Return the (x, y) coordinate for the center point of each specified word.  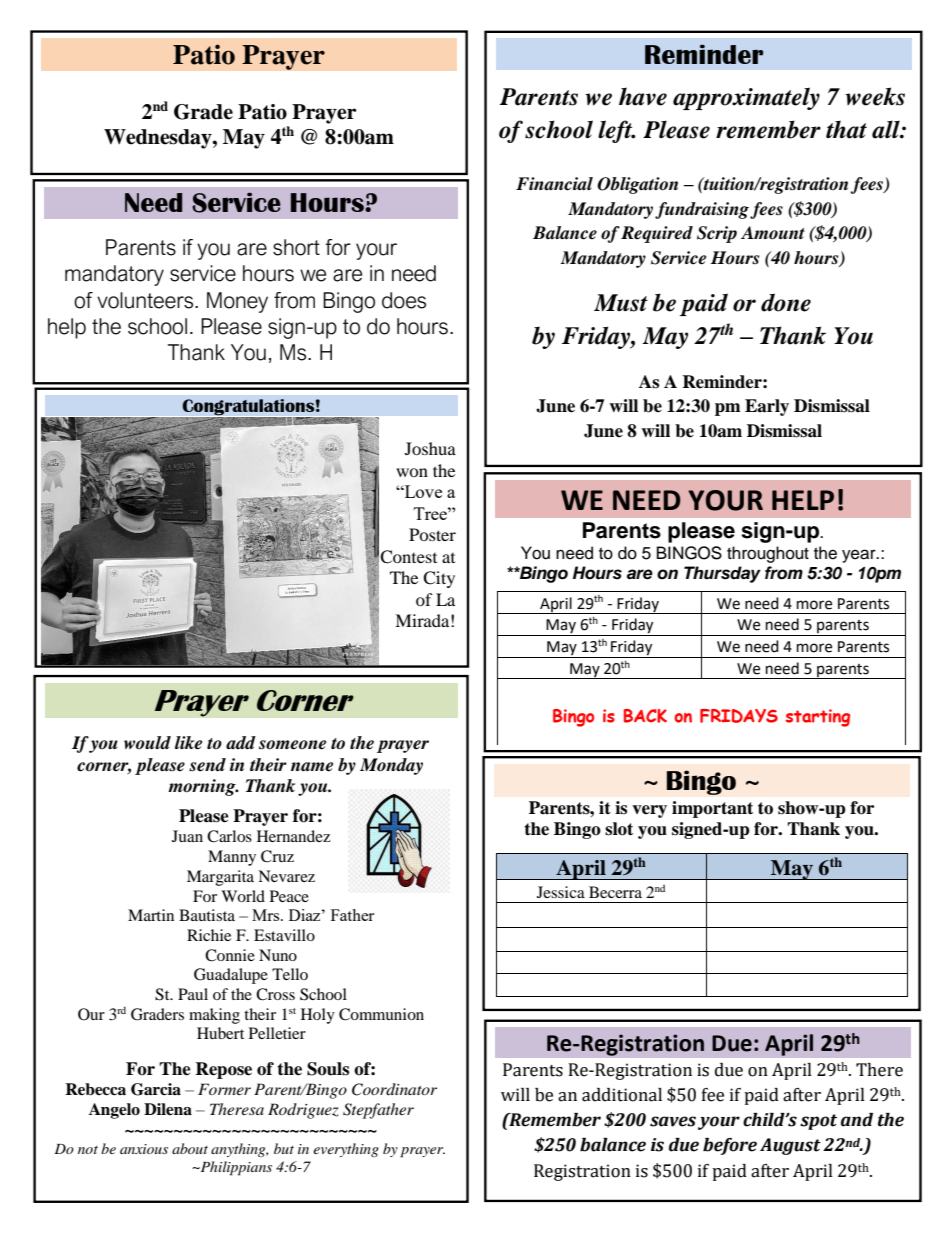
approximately (746, 98)
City (439, 579)
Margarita (220, 878)
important (712, 809)
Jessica (561, 892)
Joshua (430, 448)
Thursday (722, 574)
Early (767, 407)
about (190, 1148)
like (188, 743)
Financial (554, 184)
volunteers (146, 300)
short (296, 247)
